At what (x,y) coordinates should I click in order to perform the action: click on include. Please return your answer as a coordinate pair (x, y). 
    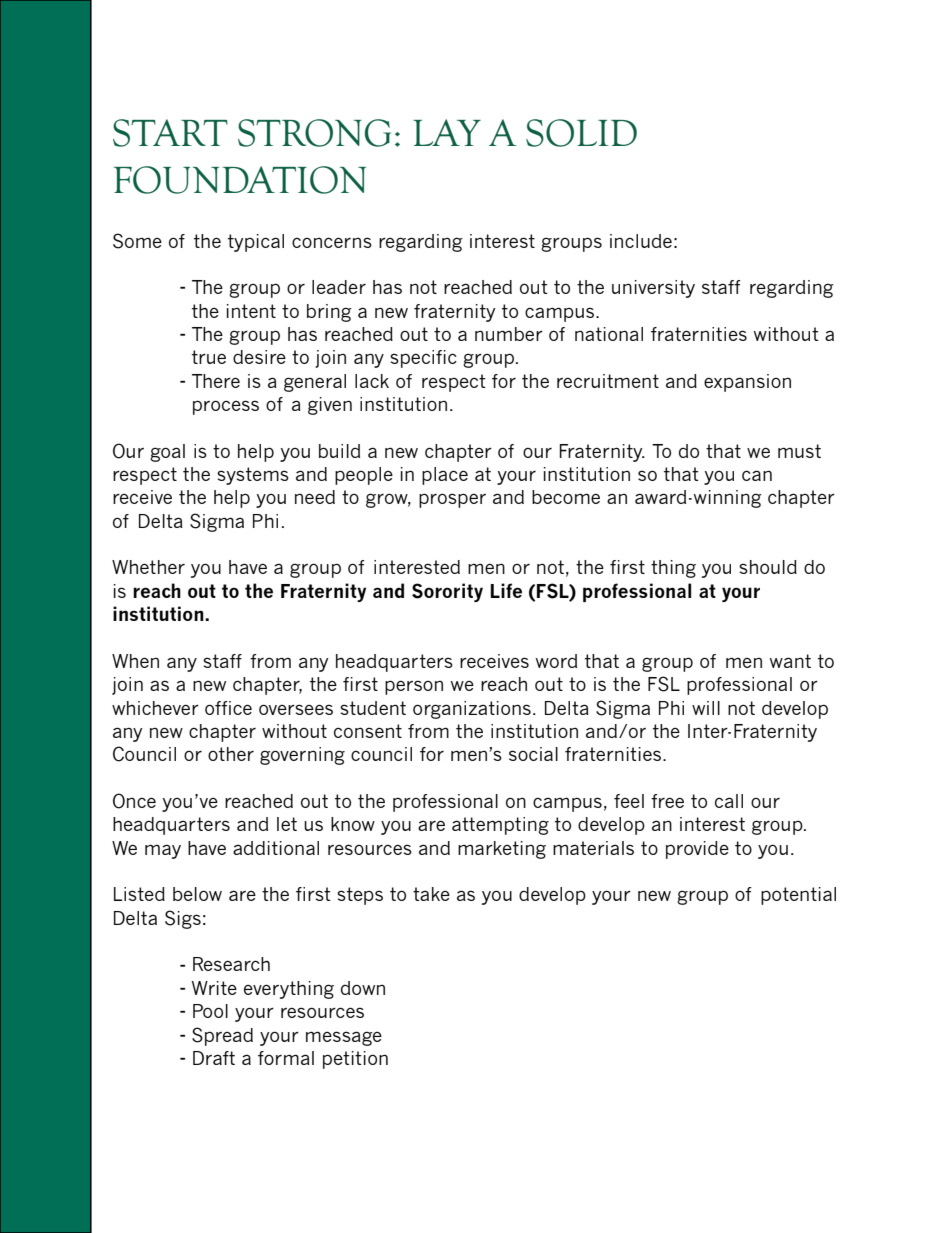
    Looking at the image, I should click on (641, 241).
